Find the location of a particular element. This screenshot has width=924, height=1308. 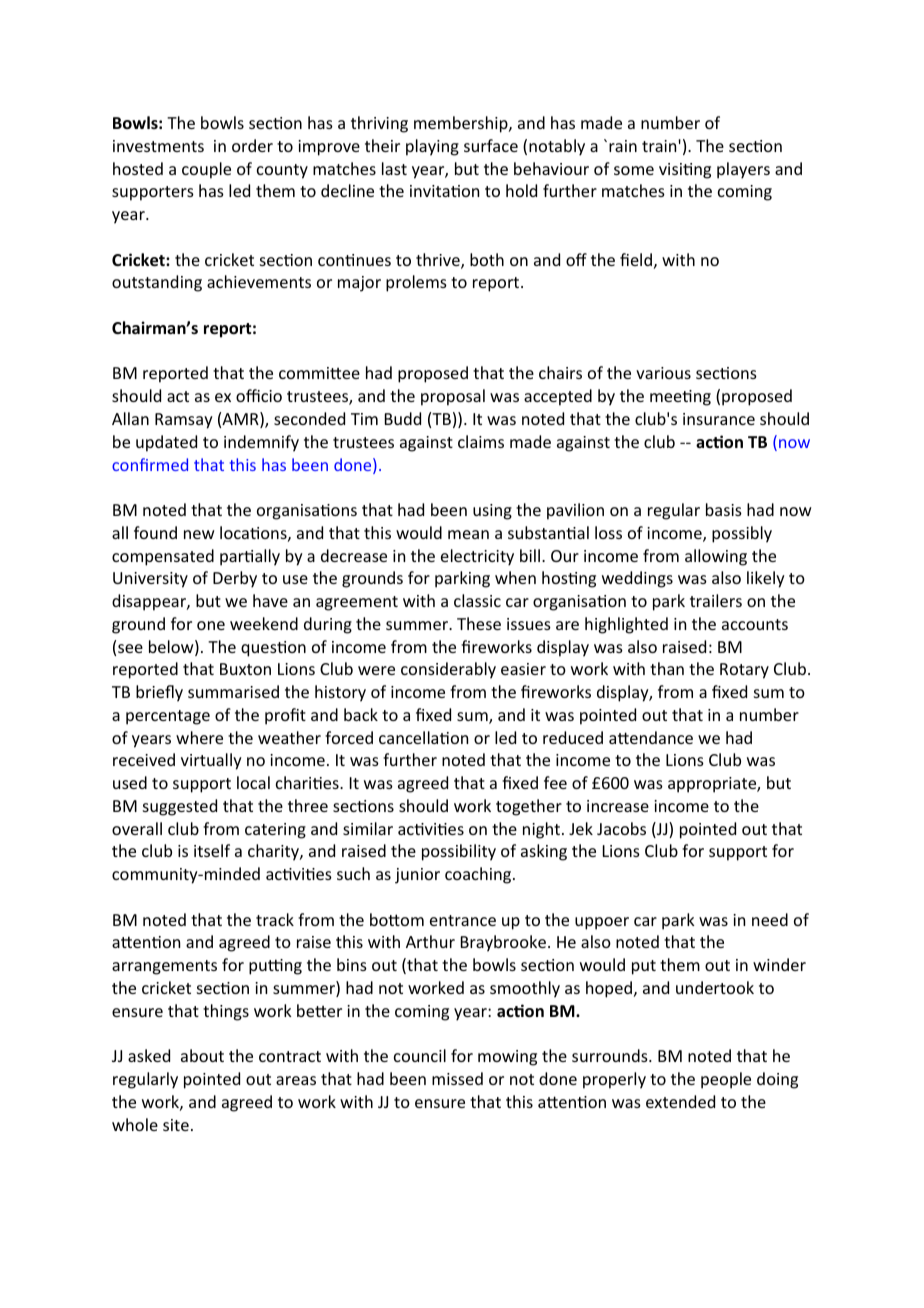

These is located at coordinates (479, 623).
